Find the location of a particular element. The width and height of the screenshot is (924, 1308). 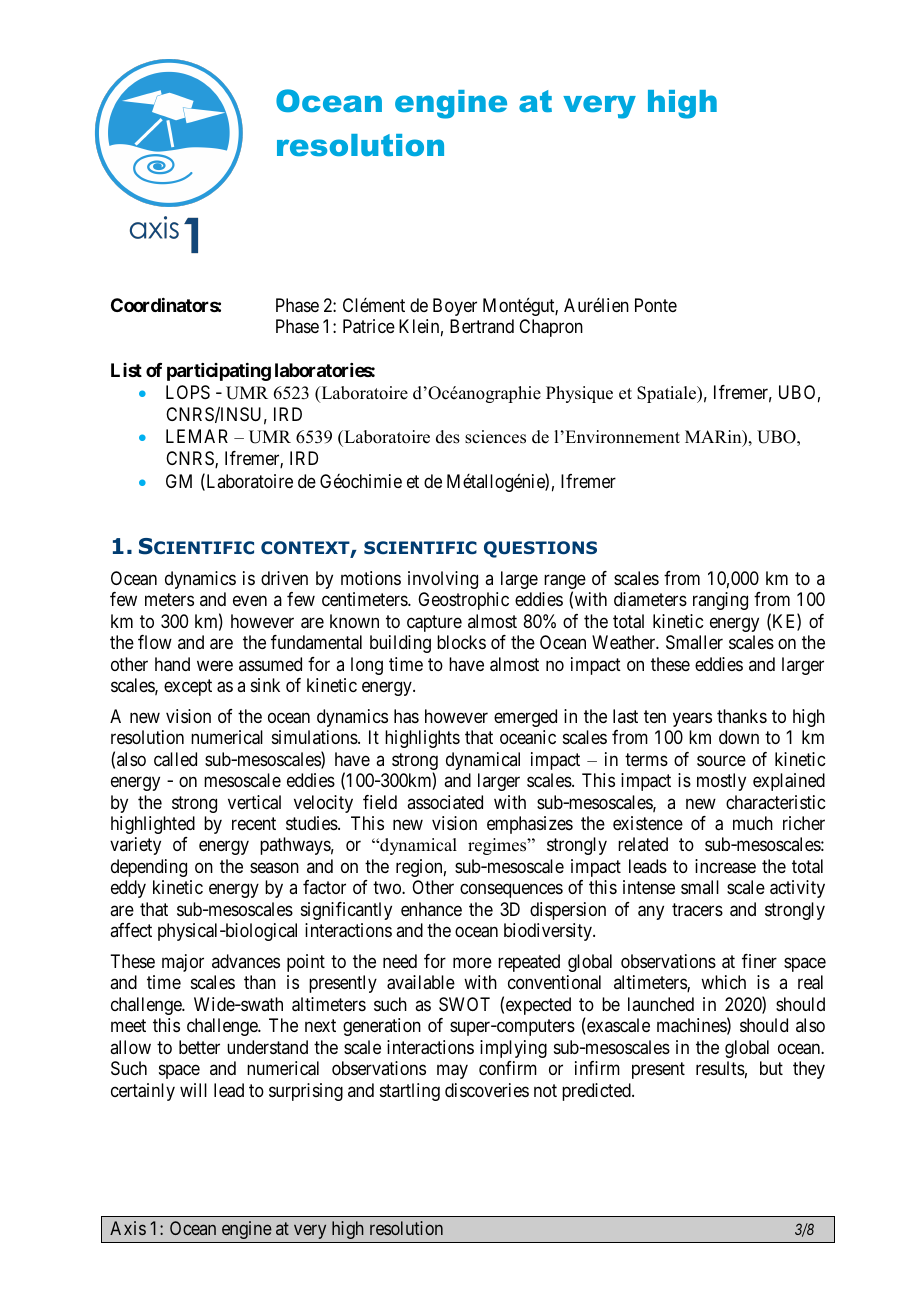

Bertrand is located at coordinates (482, 326).
